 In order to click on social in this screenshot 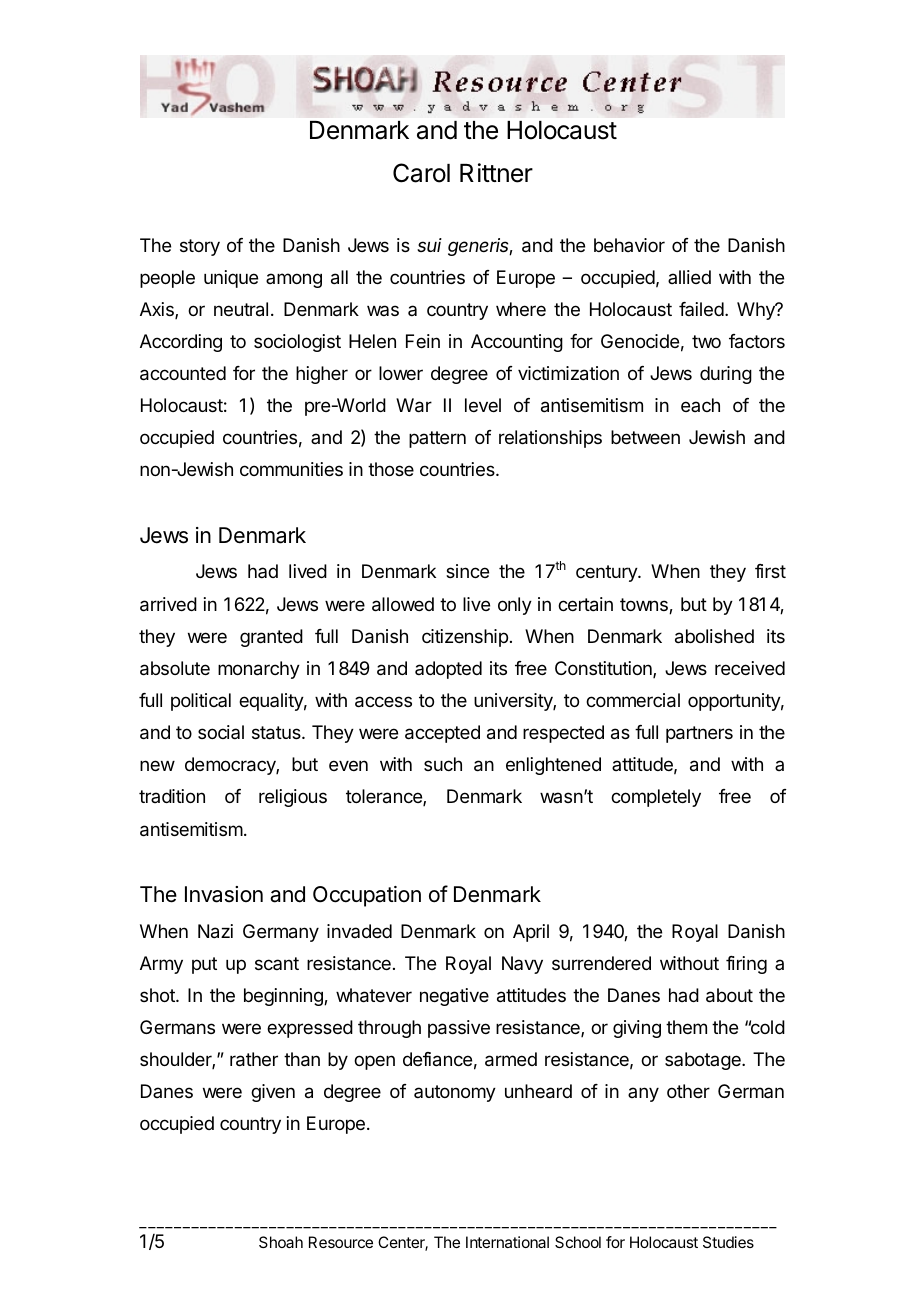, I will do `click(221, 732)`.
